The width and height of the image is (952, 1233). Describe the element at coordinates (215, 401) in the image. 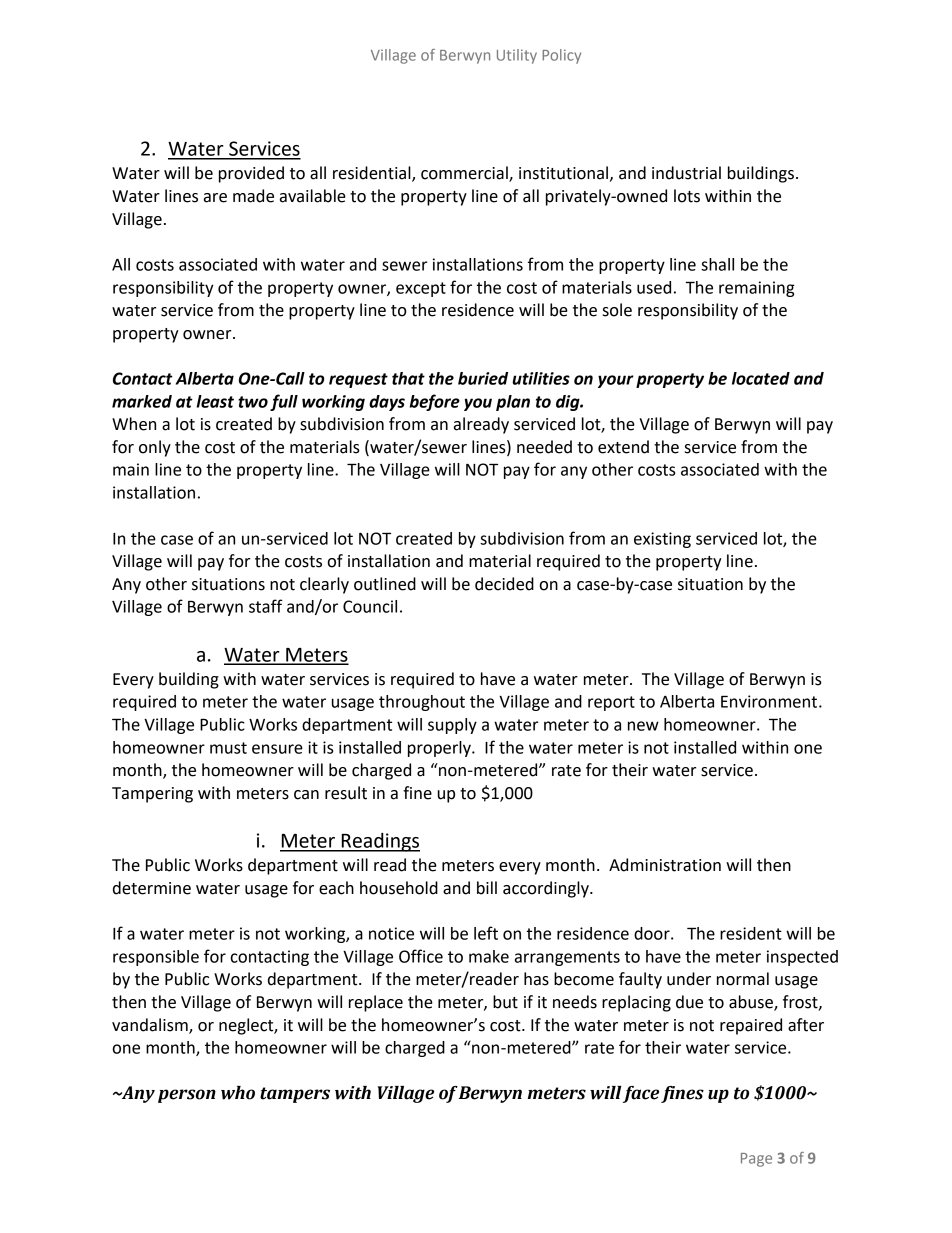

I see `least` at that location.
